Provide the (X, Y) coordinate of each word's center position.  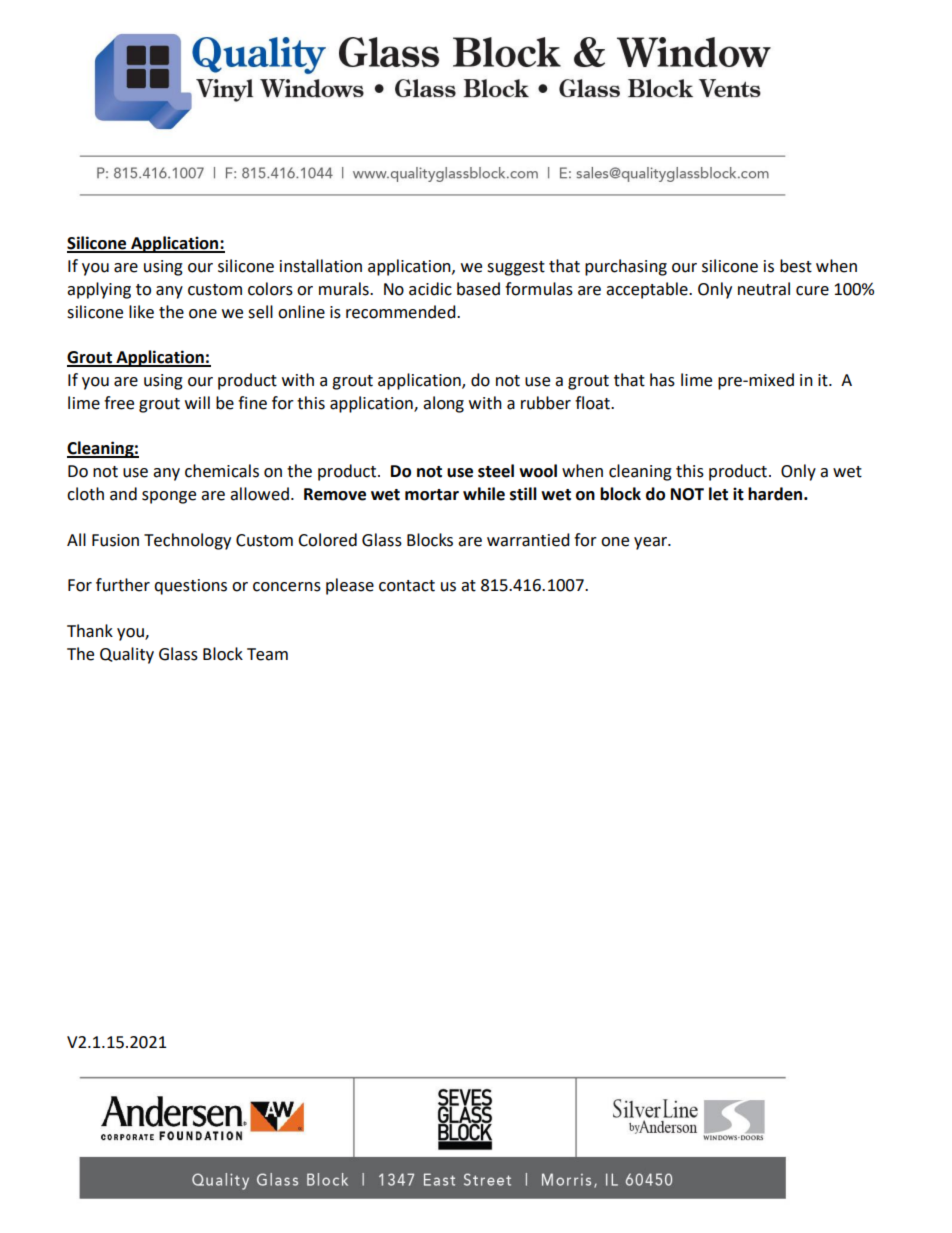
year (652, 543)
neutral (764, 289)
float (593, 403)
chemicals (222, 471)
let (718, 494)
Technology (187, 541)
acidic (430, 289)
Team (267, 654)
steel (496, 471)
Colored (327, 540)
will (197, 402)
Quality (127, 655)
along (443, 404)
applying (99, 290)
